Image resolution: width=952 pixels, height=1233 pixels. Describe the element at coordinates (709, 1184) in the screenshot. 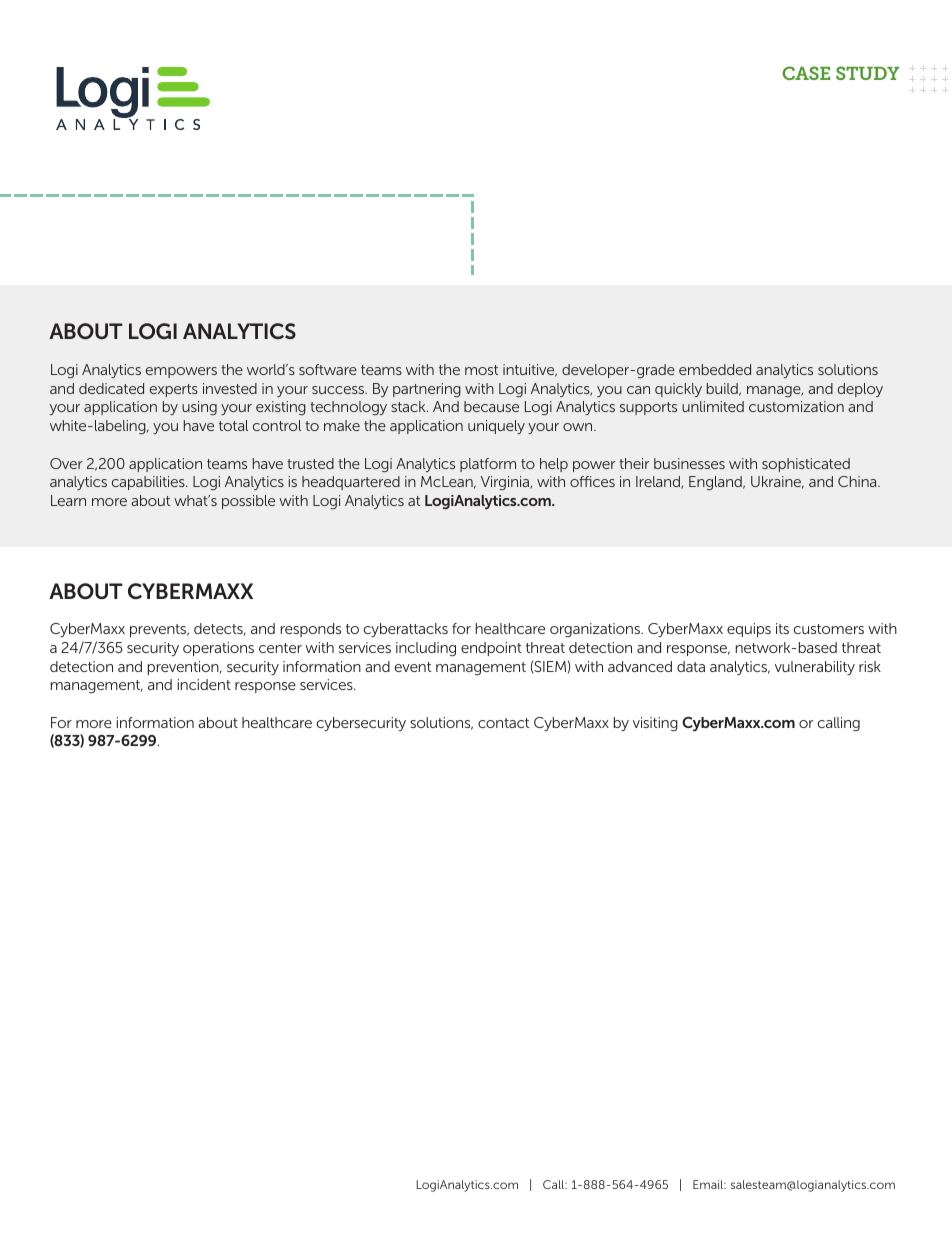

I see `Email` at that location.
